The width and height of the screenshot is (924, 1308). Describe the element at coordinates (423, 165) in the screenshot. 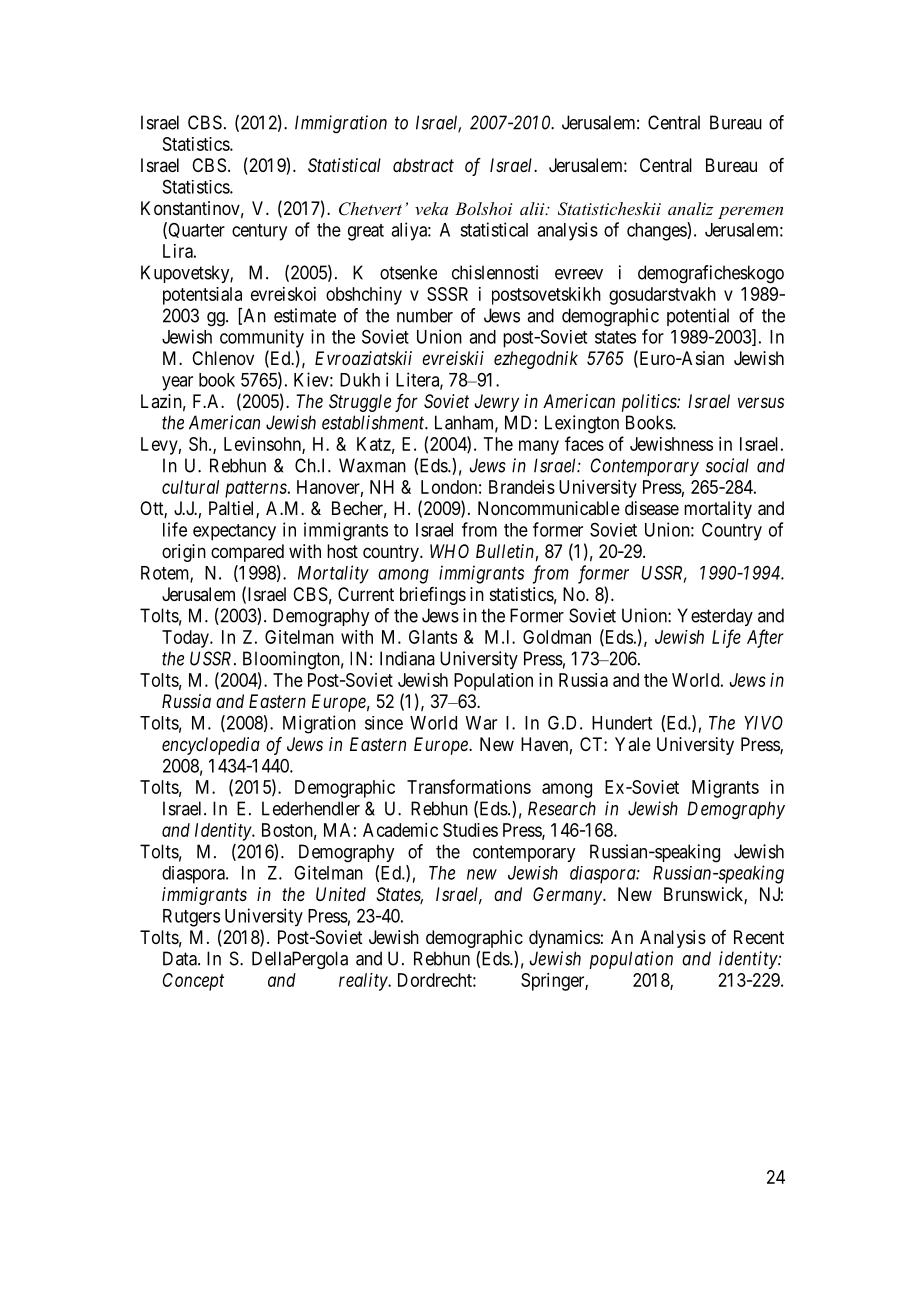

I see `abstract` at that location.
